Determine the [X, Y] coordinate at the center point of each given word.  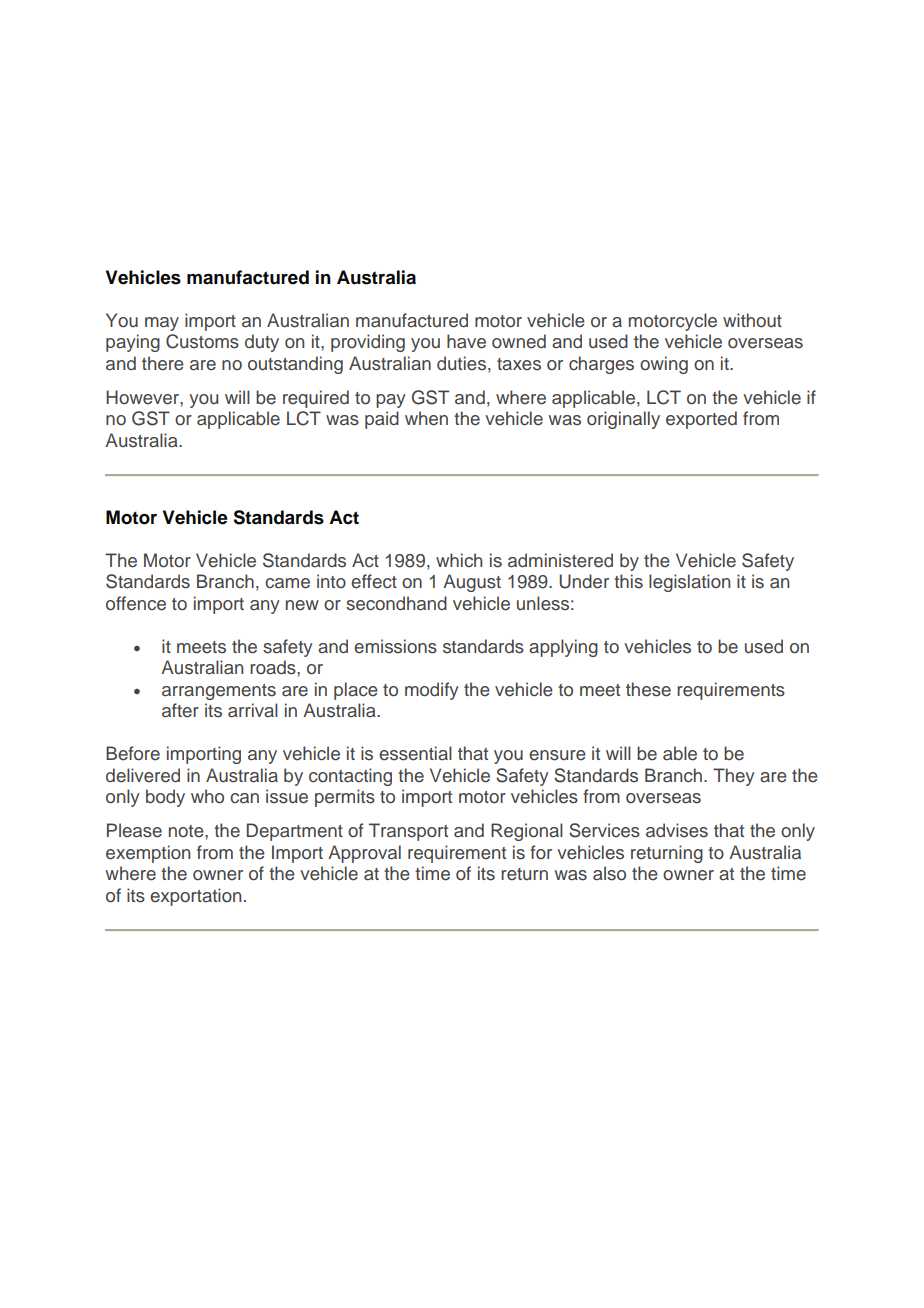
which [459, 560]
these [648, 689]
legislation [689, 583]
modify [432, 691]
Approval [364, 854]
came [287, 583]
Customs [202, 341]
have [466, 341]
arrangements [219, 692]
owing [664, 365]
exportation [195, 897]
